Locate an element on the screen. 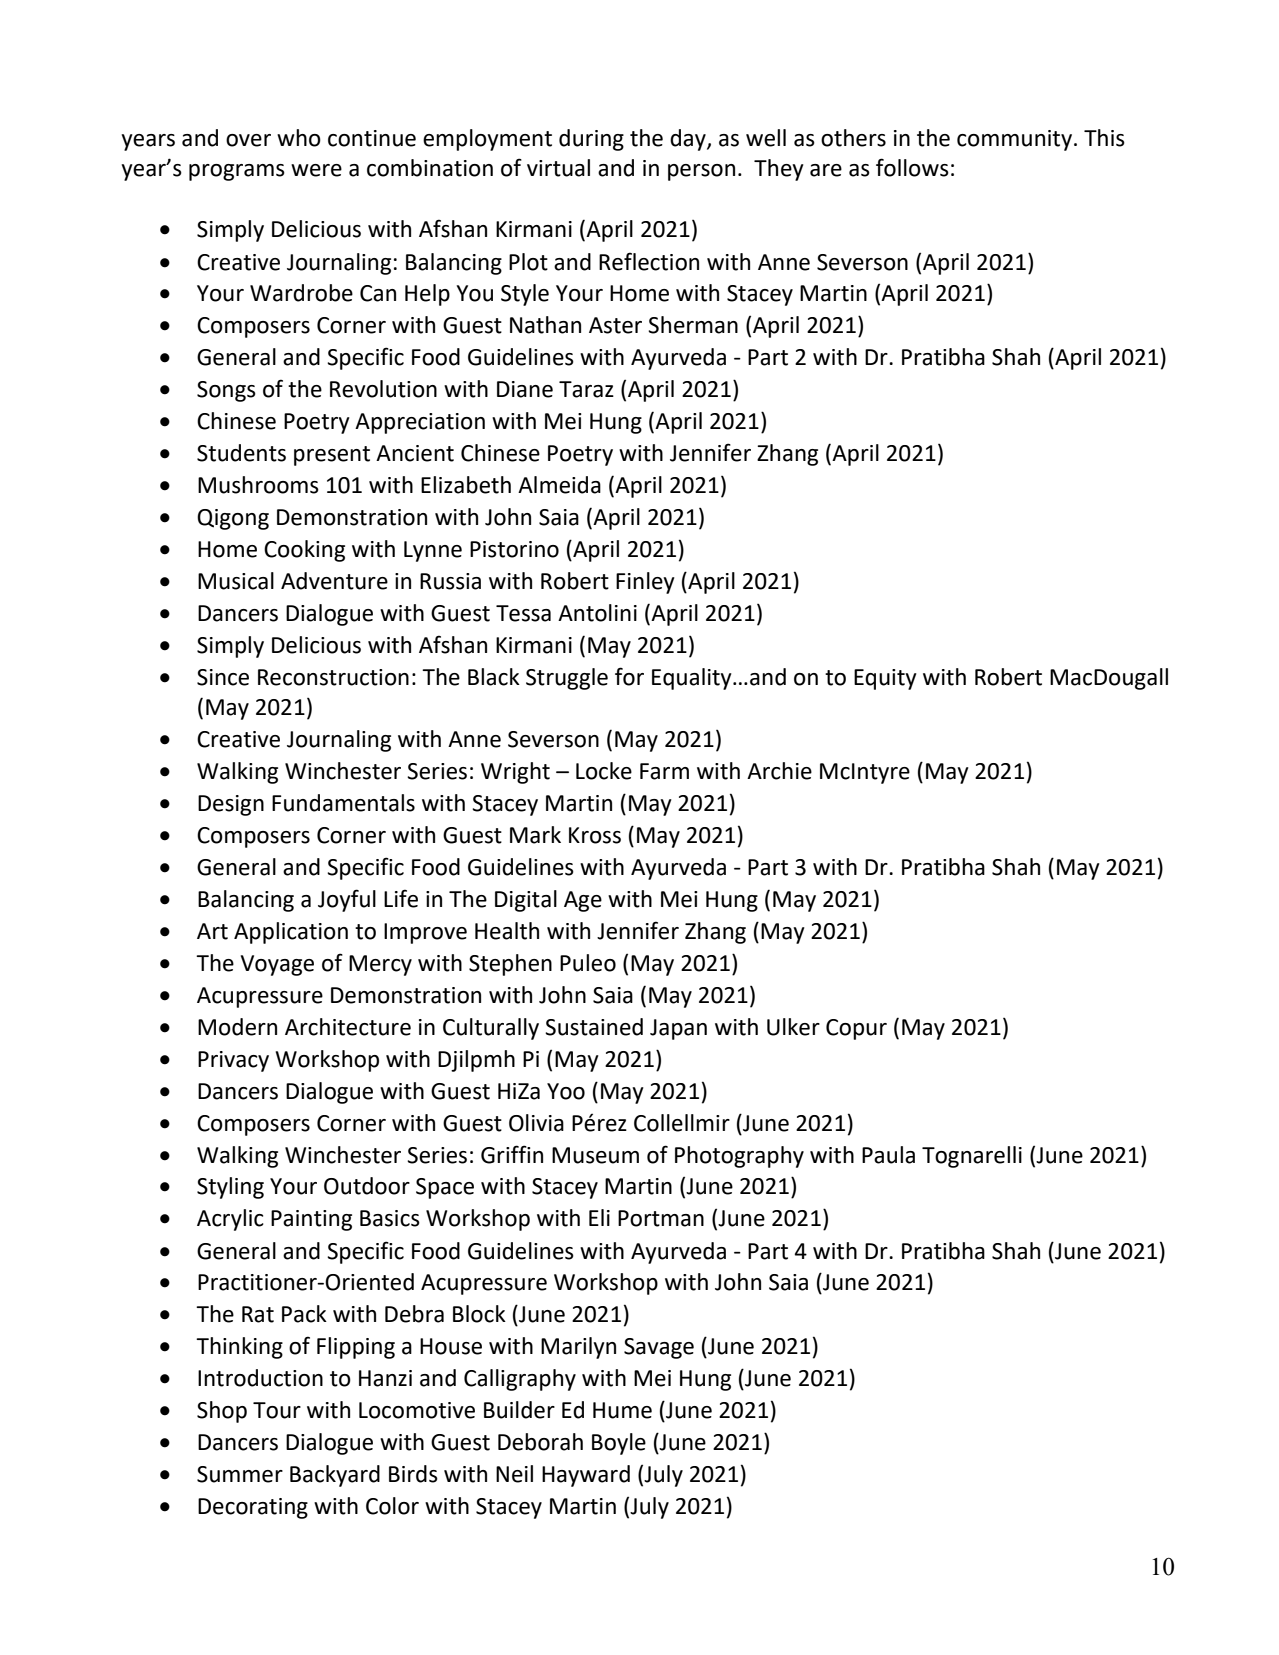  person is located at coordinates (701, 172).
